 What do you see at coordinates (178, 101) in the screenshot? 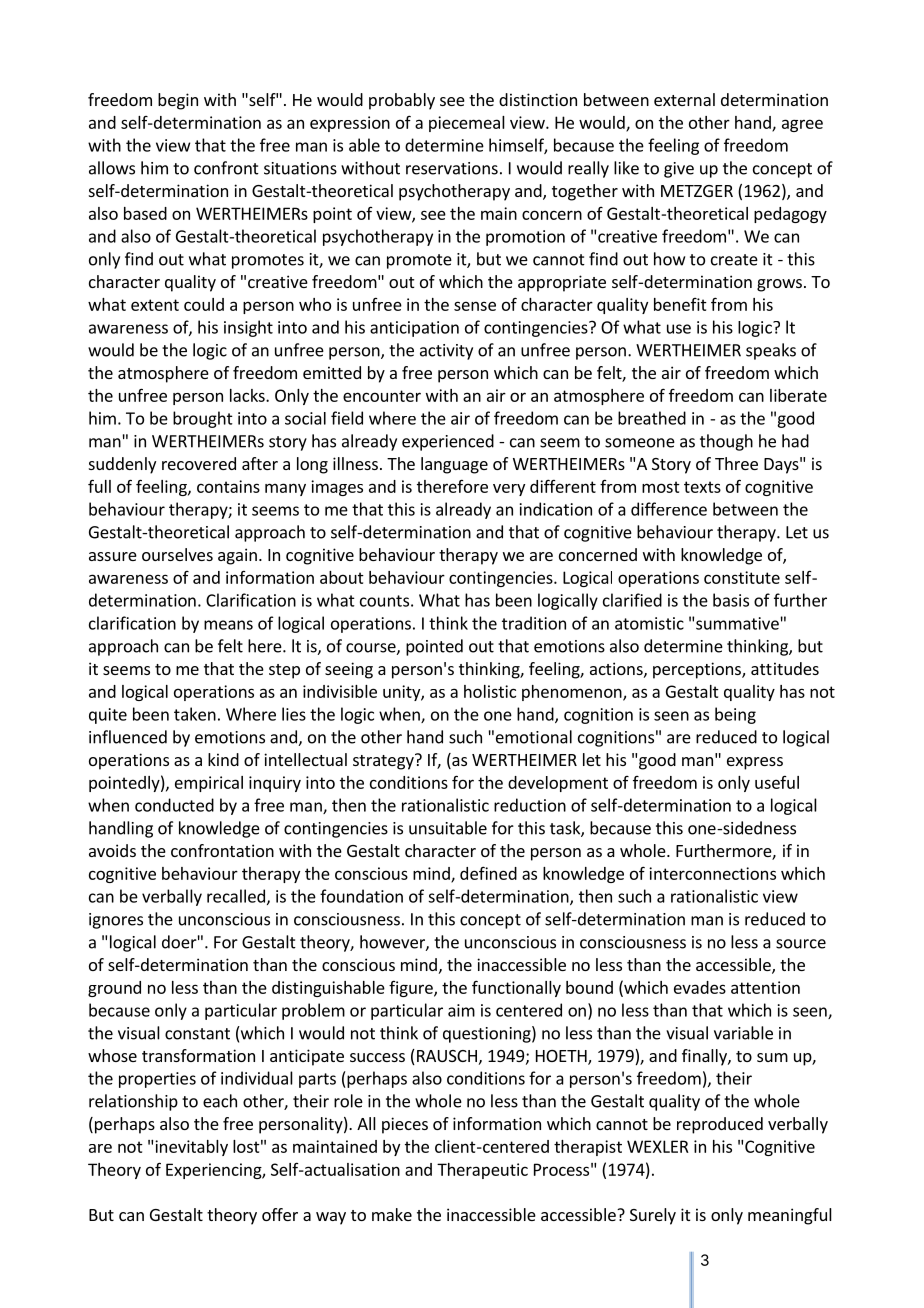
I see `begin` at bounding box center [178, 101].
